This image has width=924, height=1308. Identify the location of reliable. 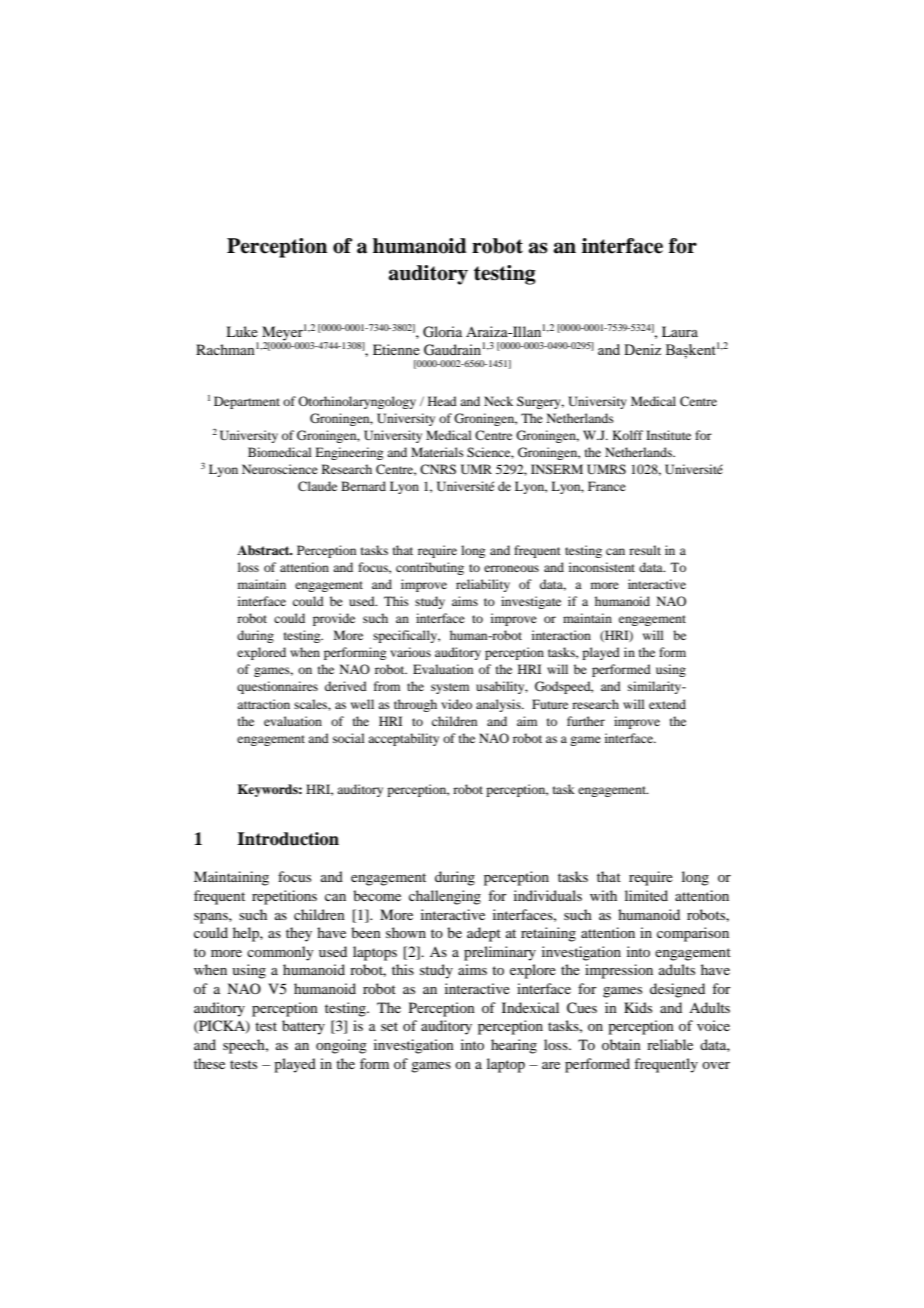
(670, 1044).
